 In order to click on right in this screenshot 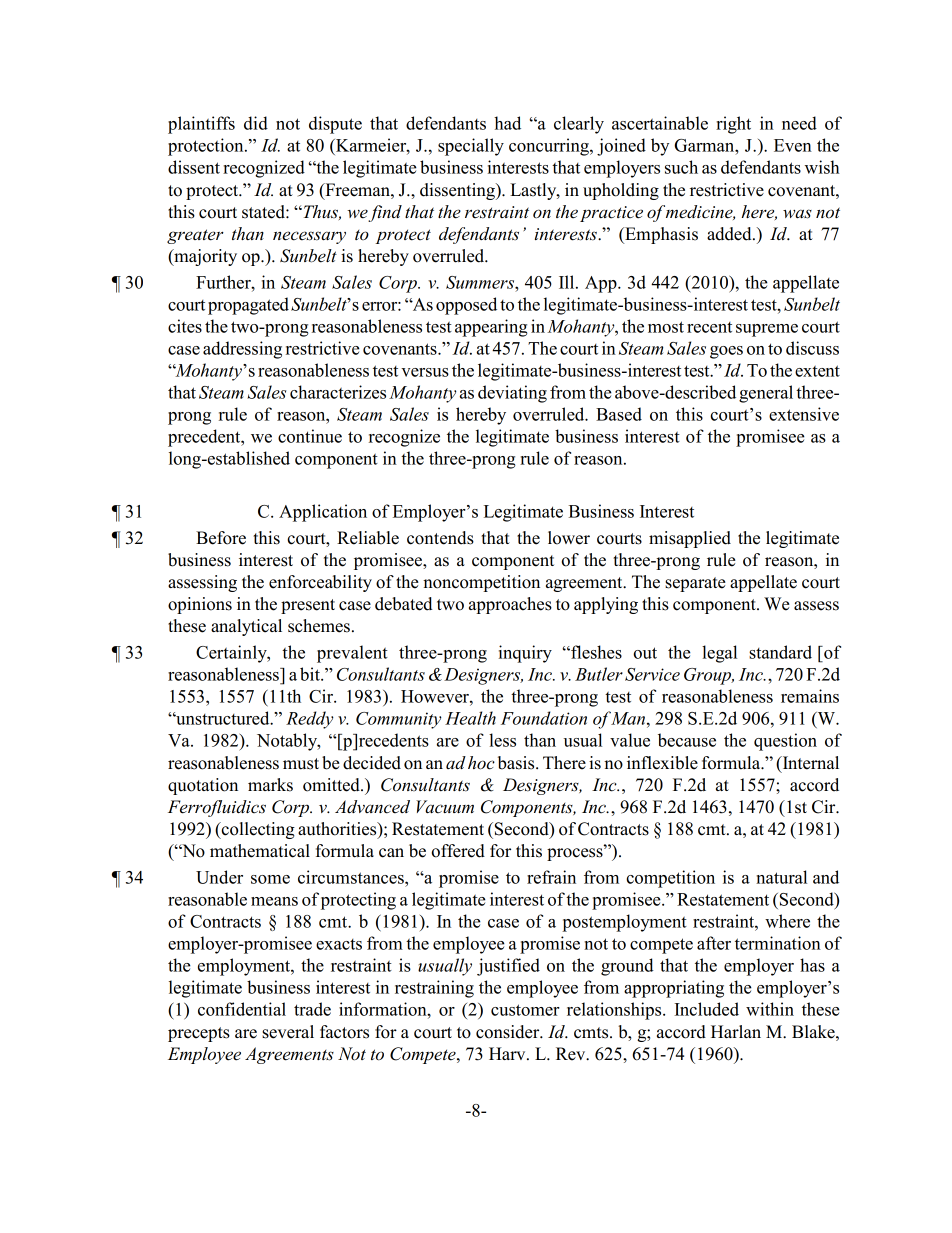, I will do `click(733, 125)`.
